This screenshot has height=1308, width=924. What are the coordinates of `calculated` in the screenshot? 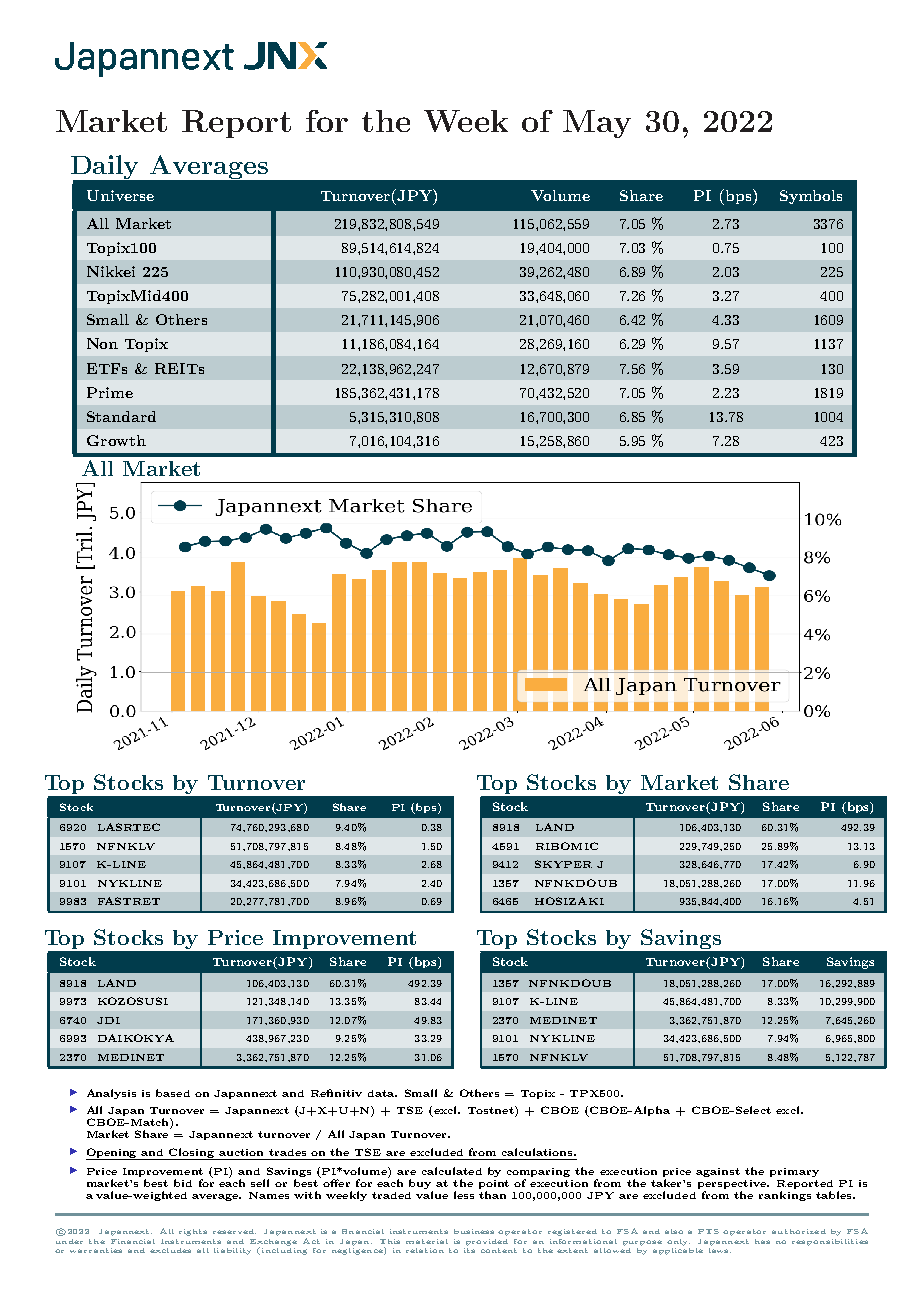 It's located at (452, 1171).
